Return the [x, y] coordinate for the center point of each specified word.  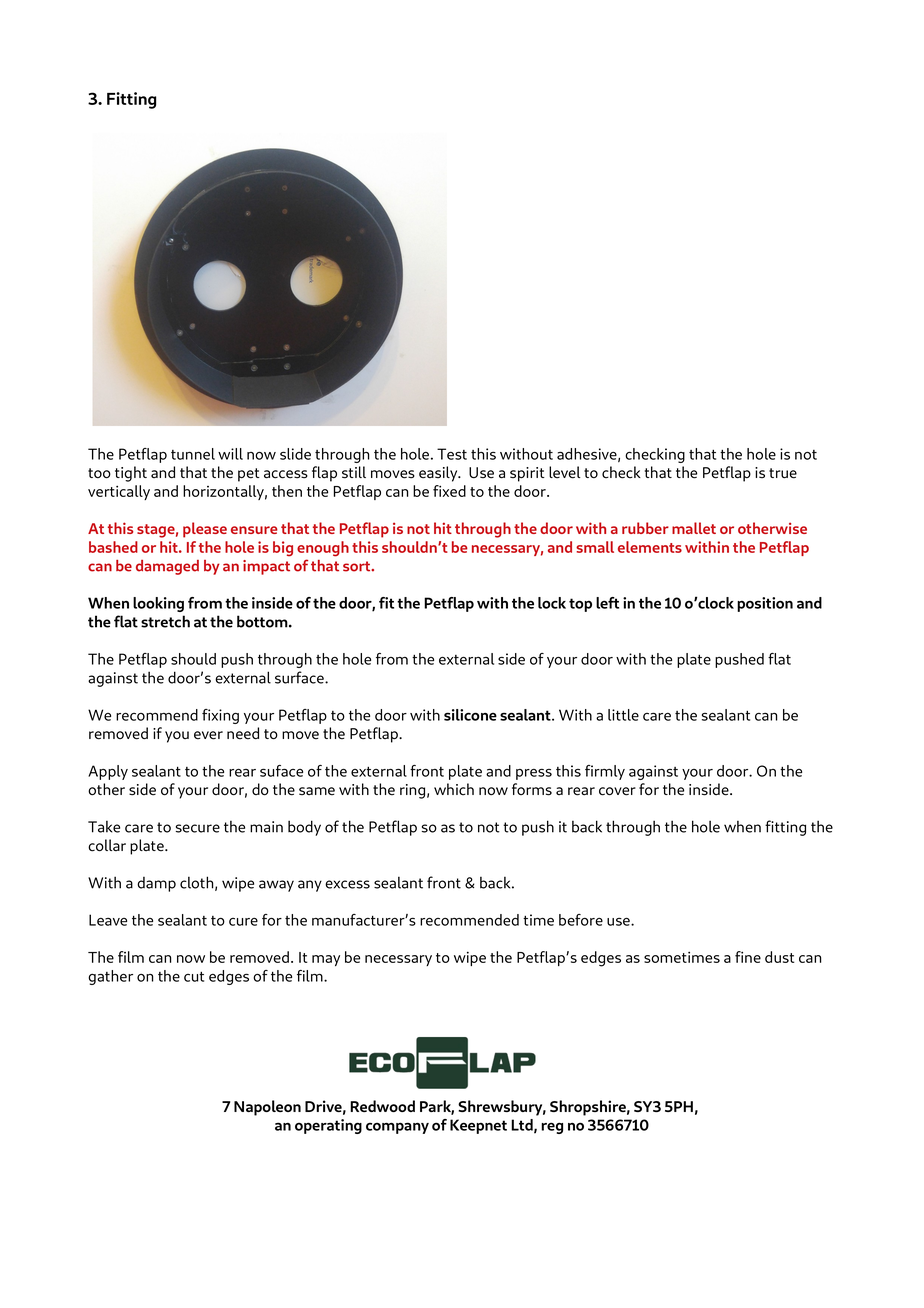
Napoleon [267, 1108]
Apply [108, 772]
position [765, 604]
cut [194, 976]
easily [439, 474]
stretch [165, 621]
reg [552, 1128]
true [783, 473]
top [580, 605]
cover [617, 791]
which [454, 789]
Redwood [382, 1106]
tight [131, 474]
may [326, 960]
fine [748, 957]
